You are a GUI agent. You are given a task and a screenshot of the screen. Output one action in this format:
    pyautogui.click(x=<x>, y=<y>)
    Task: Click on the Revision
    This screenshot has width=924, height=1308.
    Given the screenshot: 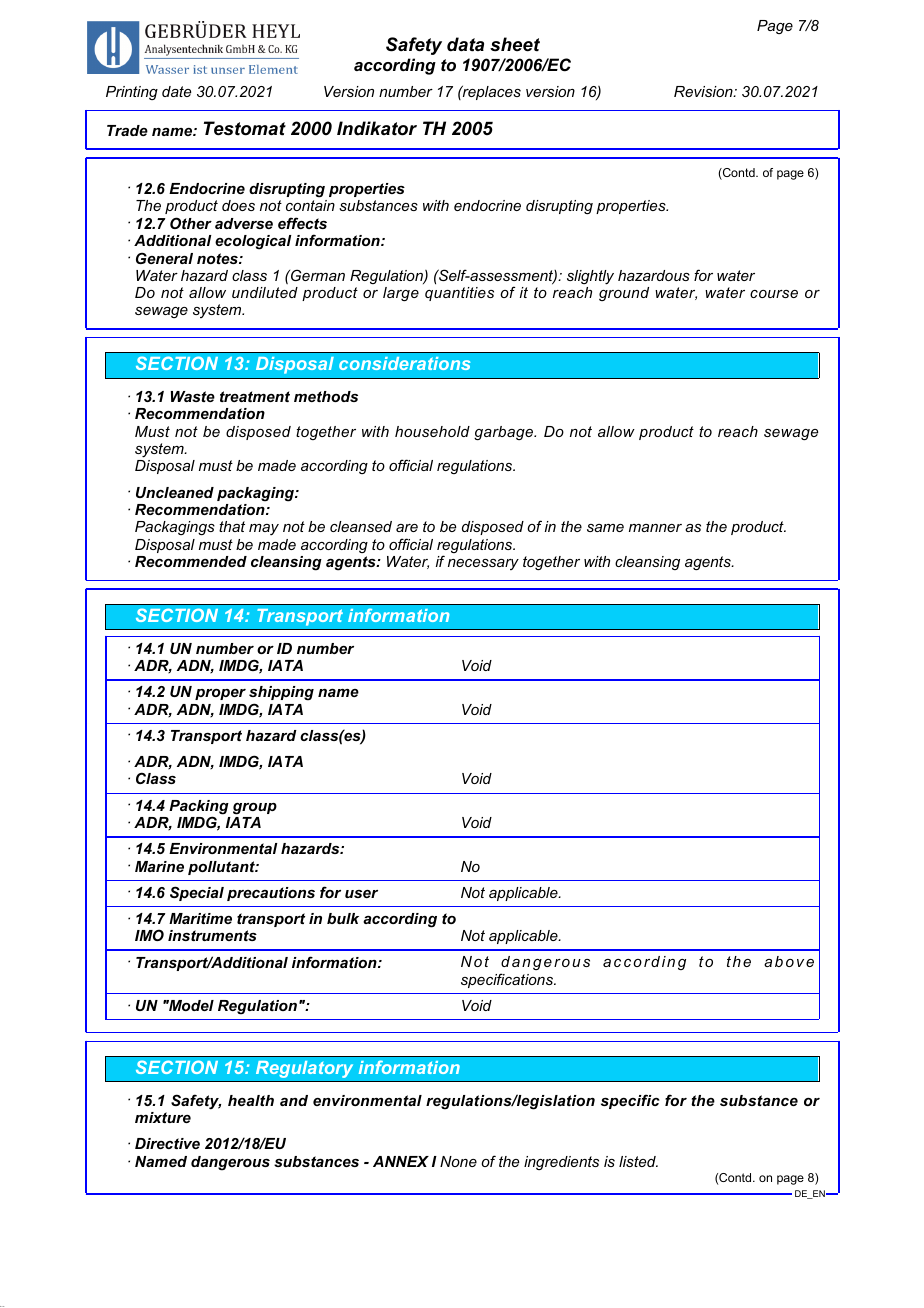 What is the action you would take?
    pyautogui.click(x=704, y=91)
